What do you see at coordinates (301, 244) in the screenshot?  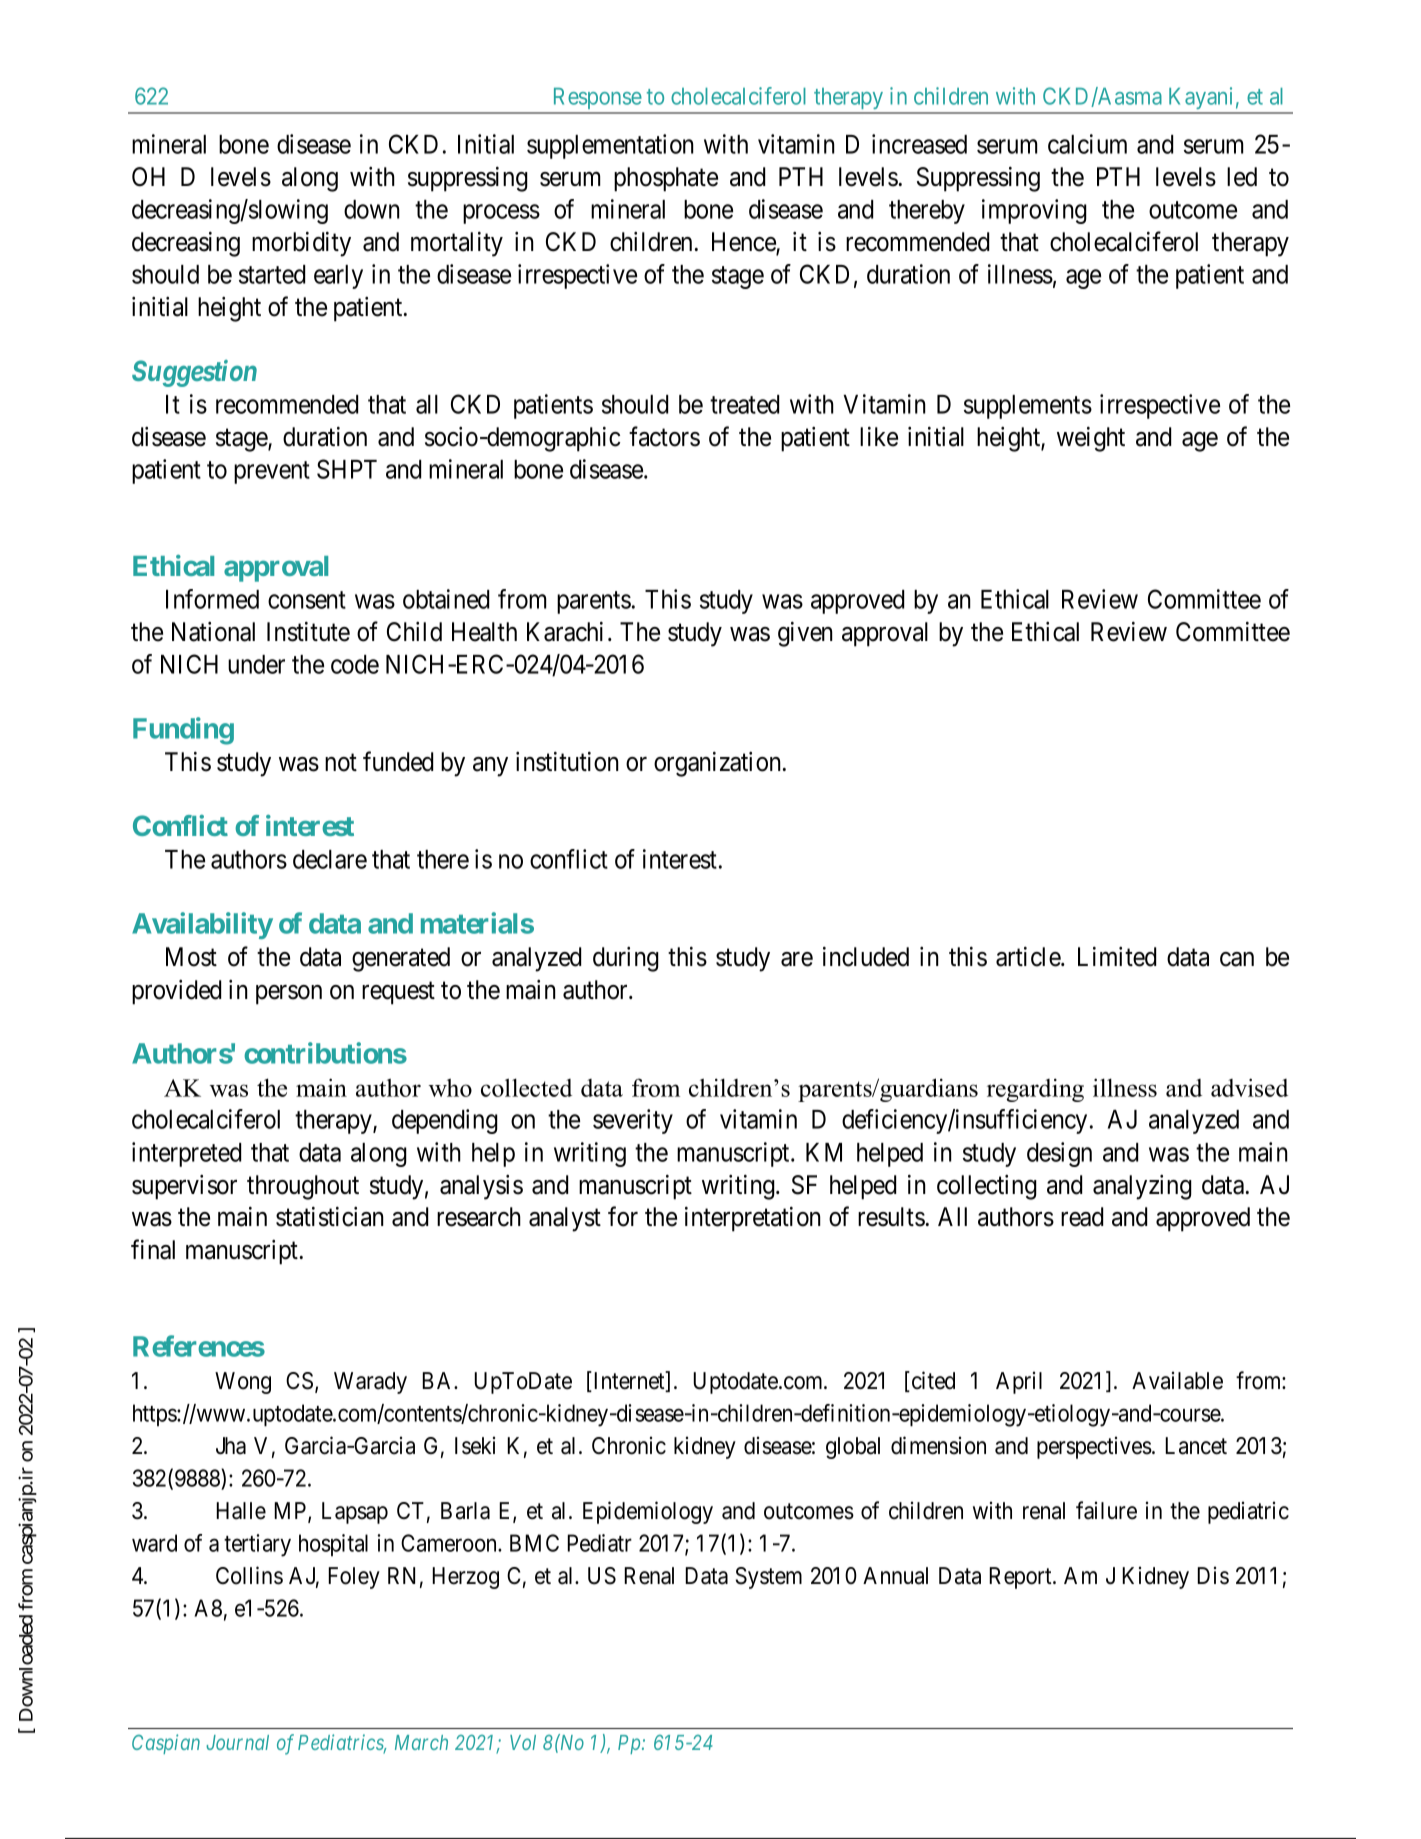 I see `morbidity` at bounding box center [301, 244].
